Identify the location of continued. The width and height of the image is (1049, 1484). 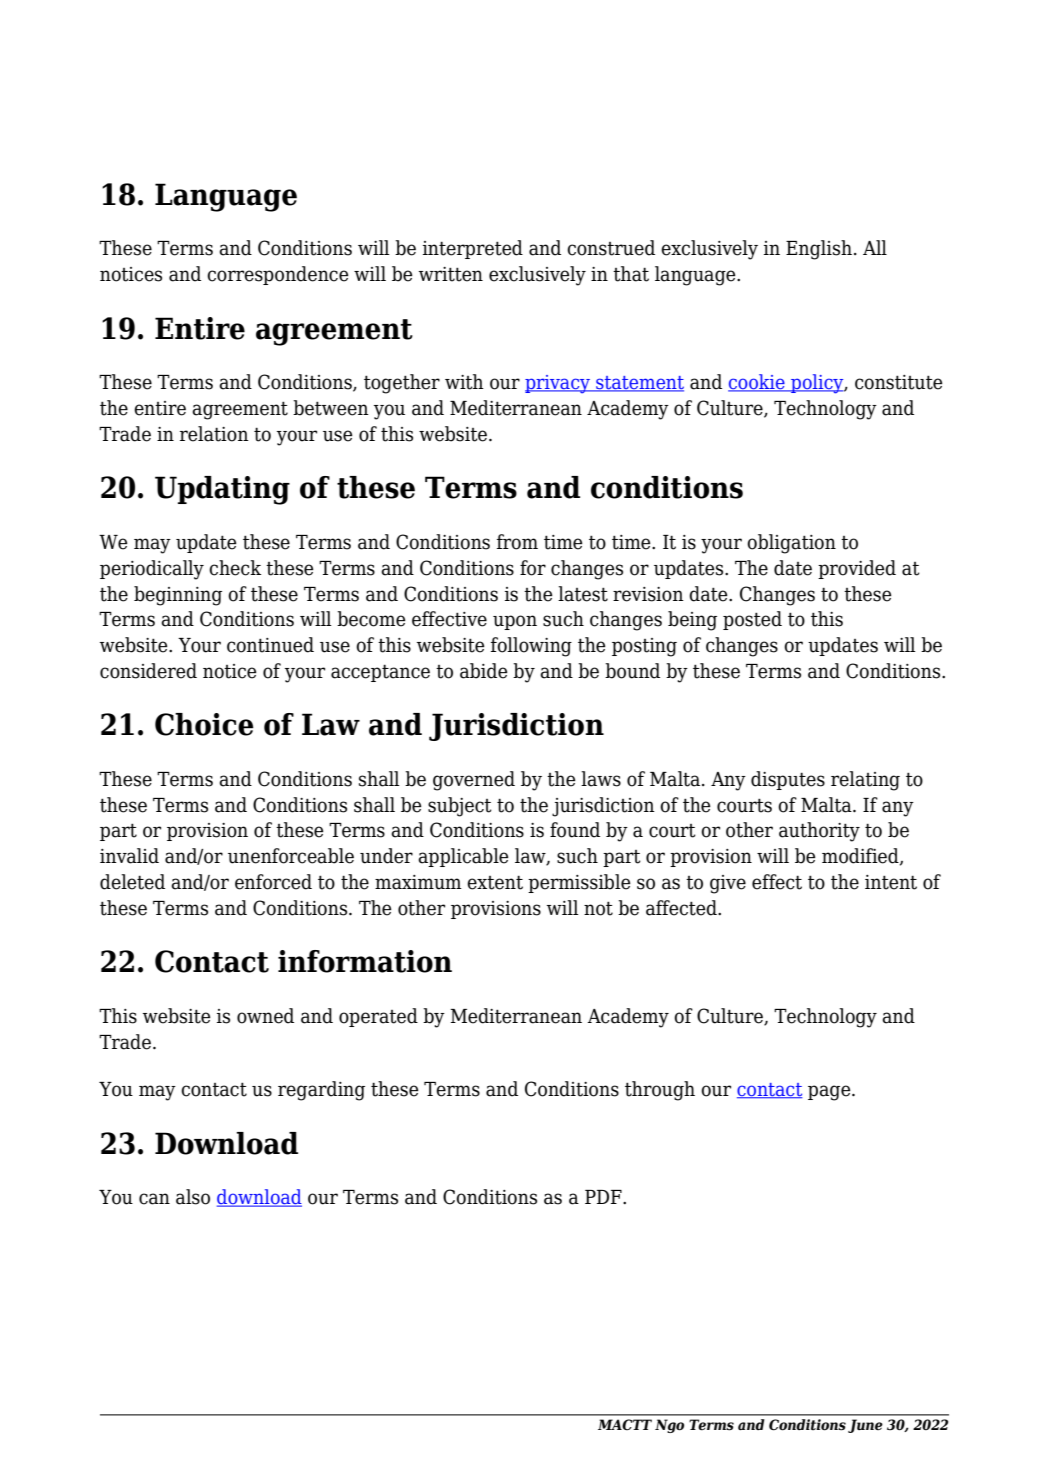
(270, 645).
